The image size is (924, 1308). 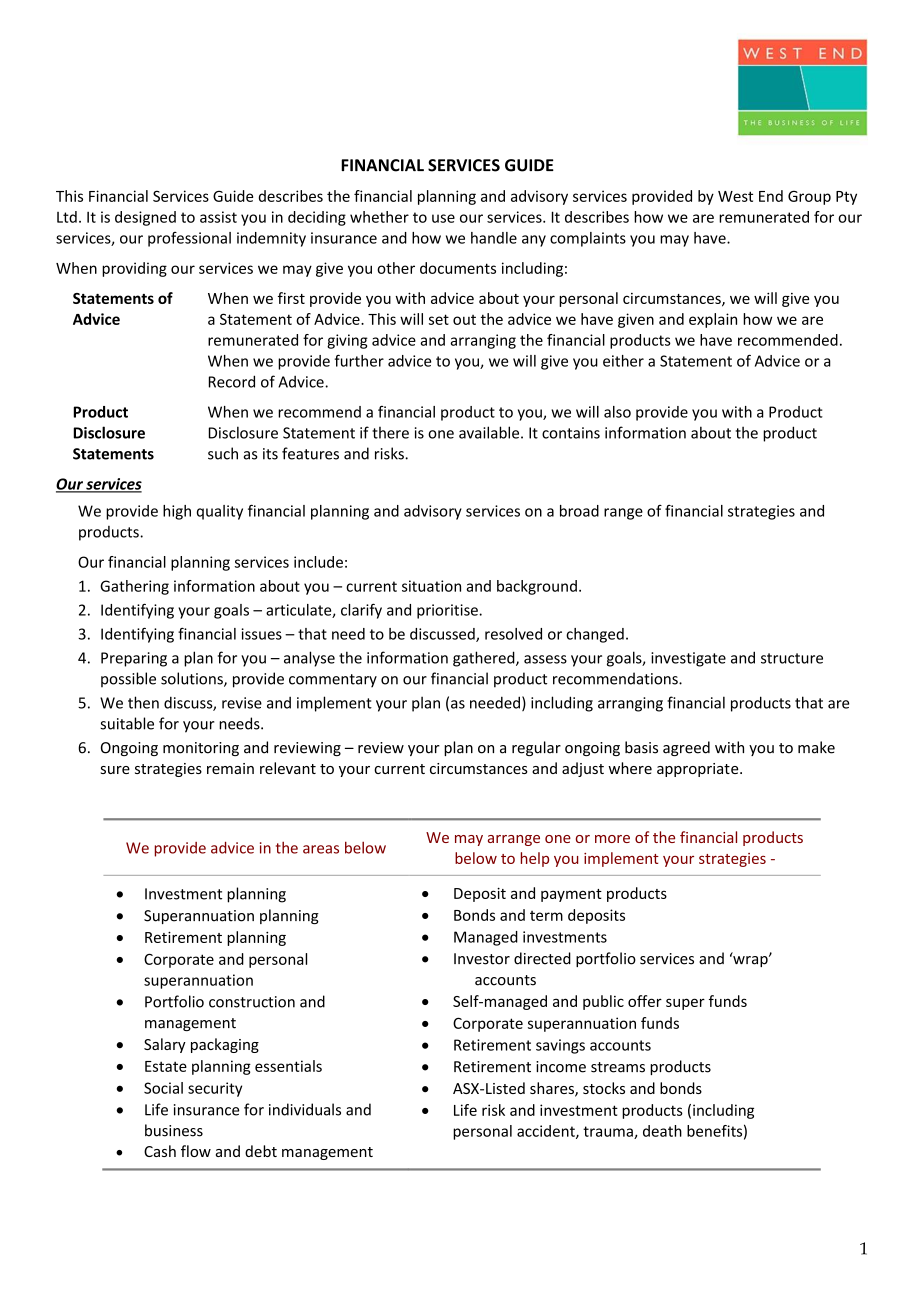 What do you see at coordinates (321, 849) in the screenshot?
I see `areas` at bounding box center [321, 849].
